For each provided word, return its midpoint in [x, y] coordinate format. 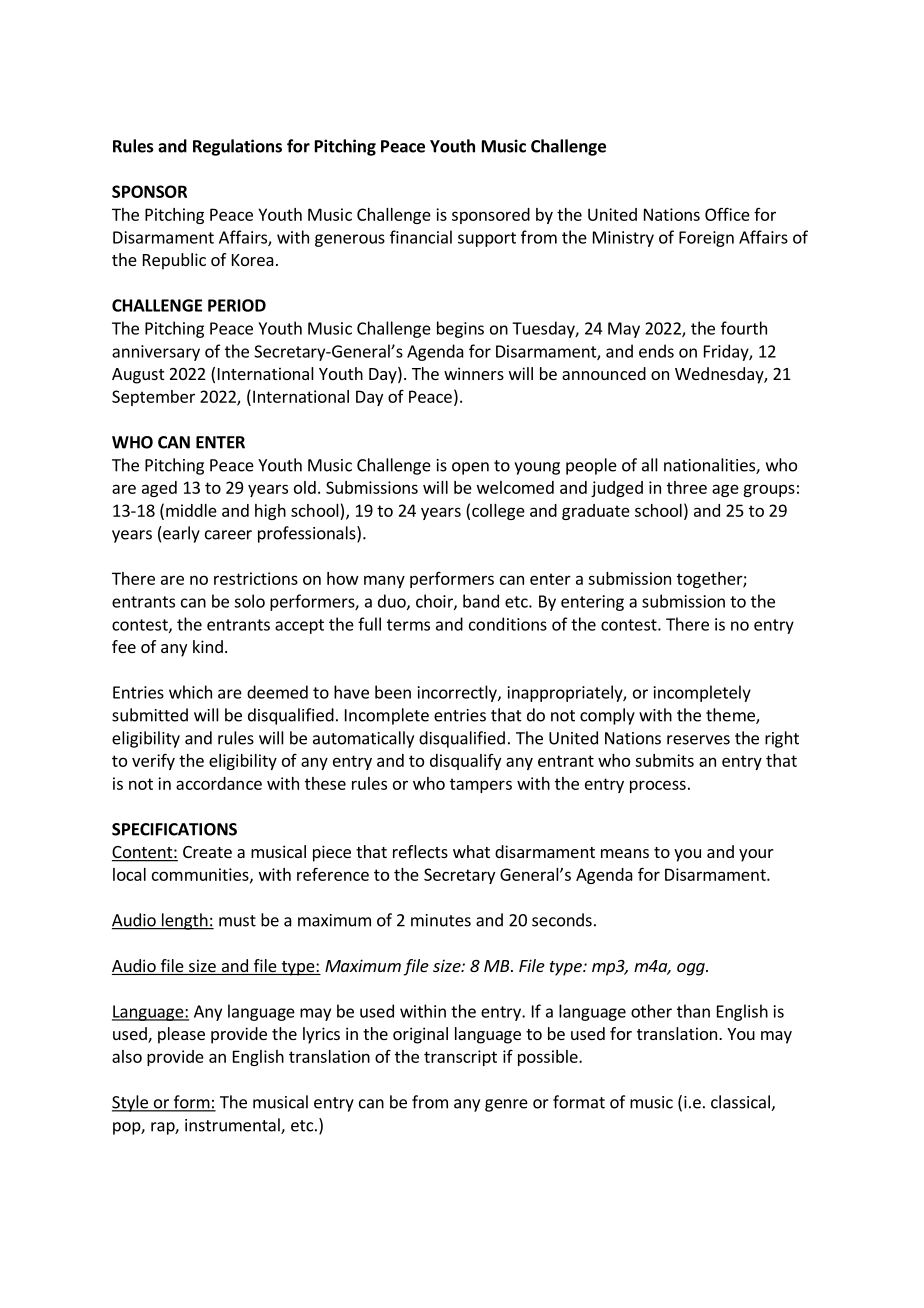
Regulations [237, 147]
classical [741, 1103]
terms [408, 625]
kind [208, 646]
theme [731, 716]
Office [727, 214]
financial [421, 237]
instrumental [233, 1126]
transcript [460, 1058]
